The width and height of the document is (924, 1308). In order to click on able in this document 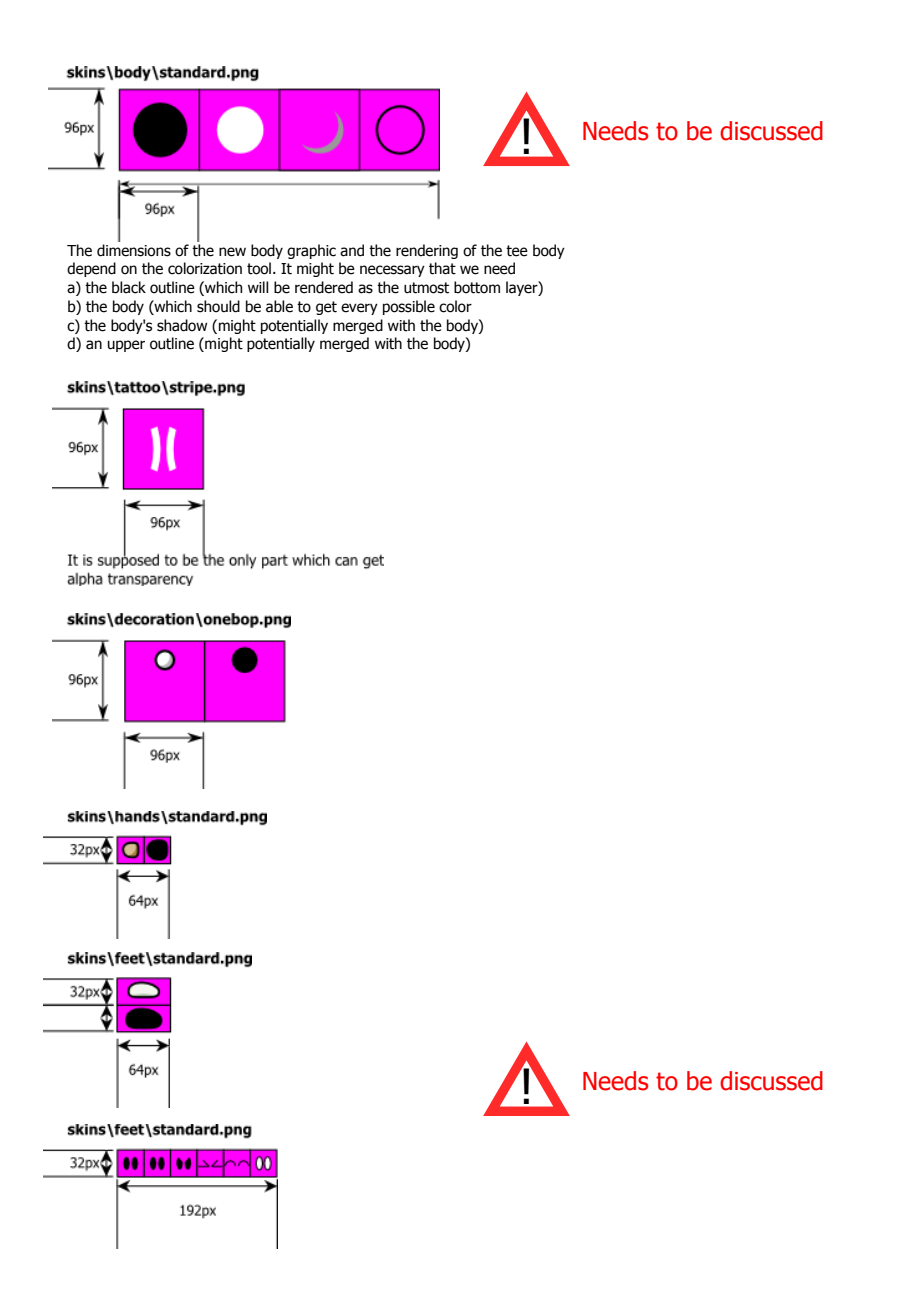, I will do `click(279, 306)`.
